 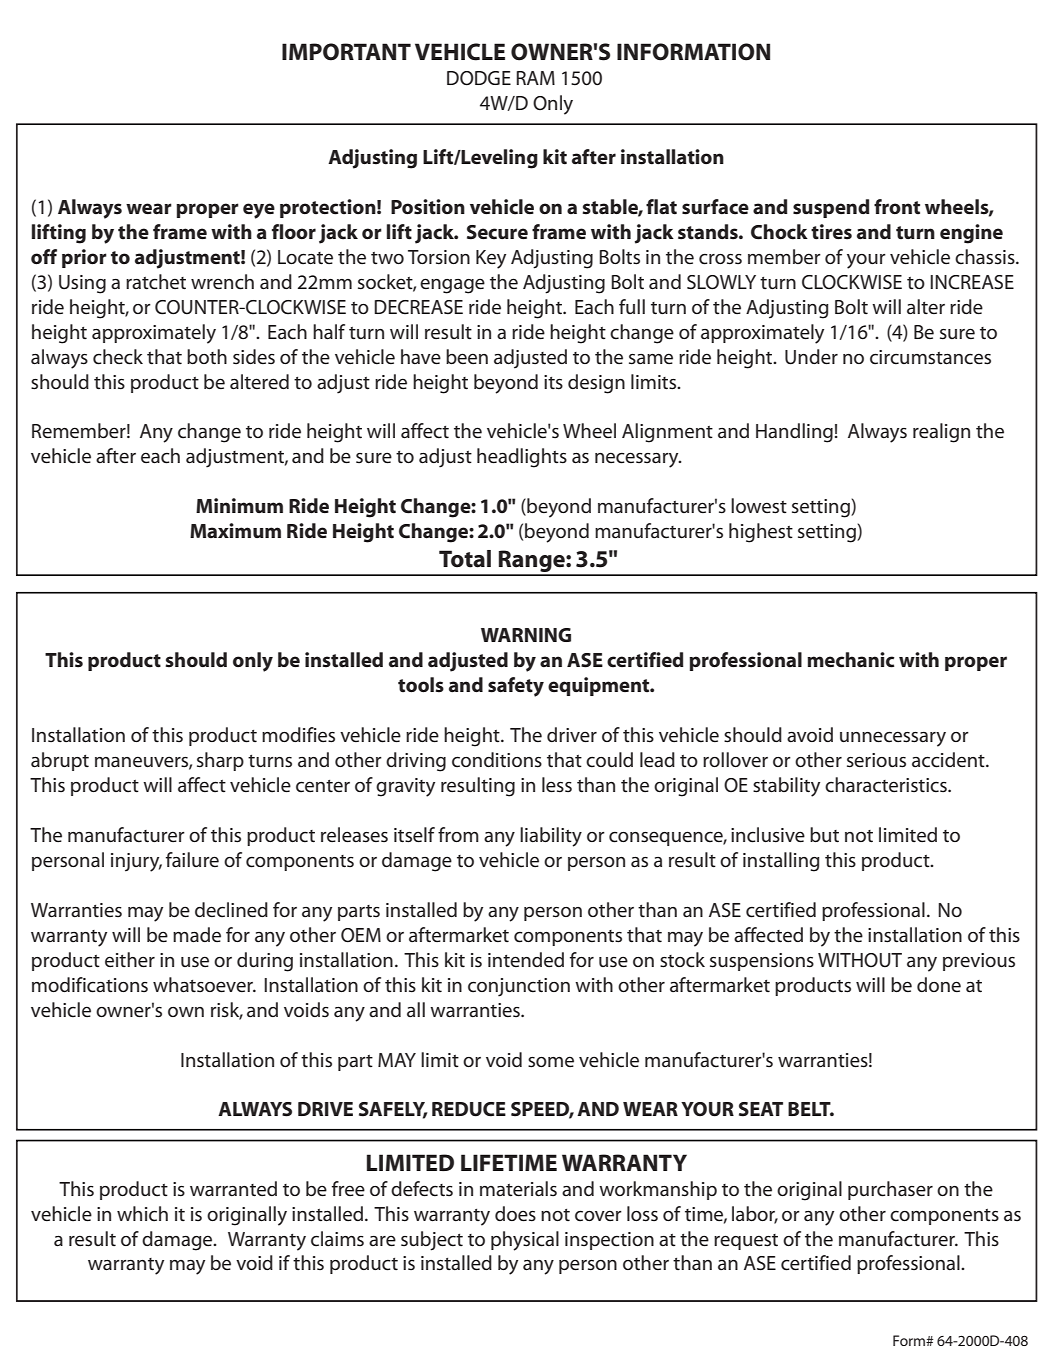 What do you see at coordinates (850, 660) in the image?
I see `mechanic` at bounding box center [850, 660].
